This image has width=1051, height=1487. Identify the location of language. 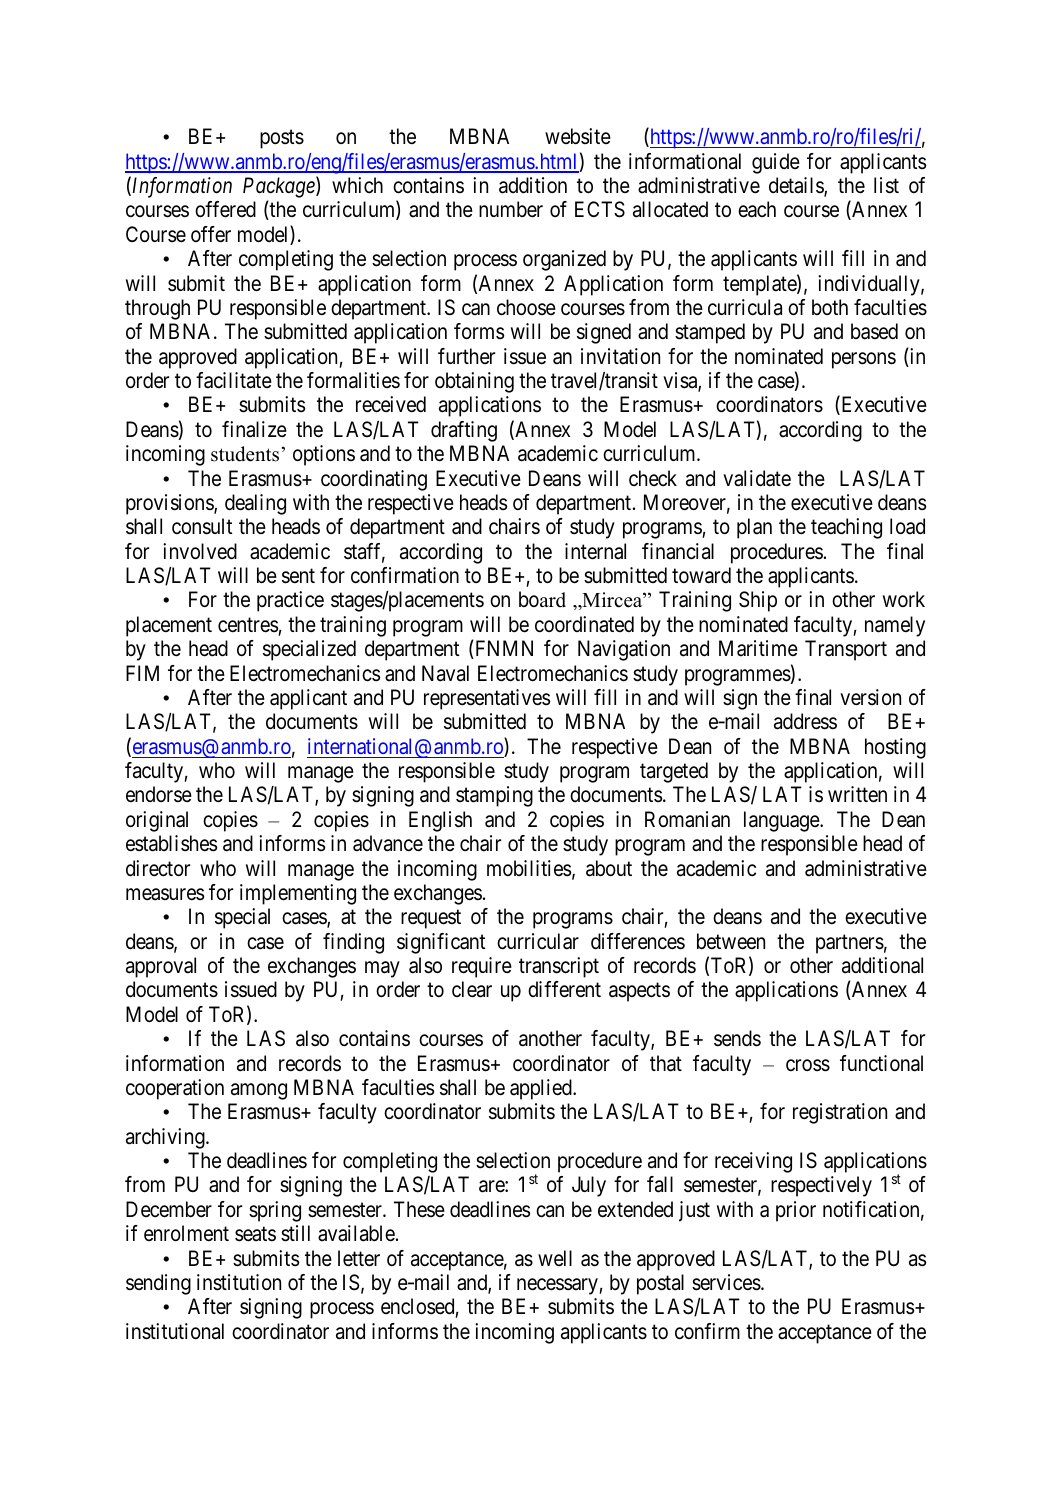
(782, 821).
